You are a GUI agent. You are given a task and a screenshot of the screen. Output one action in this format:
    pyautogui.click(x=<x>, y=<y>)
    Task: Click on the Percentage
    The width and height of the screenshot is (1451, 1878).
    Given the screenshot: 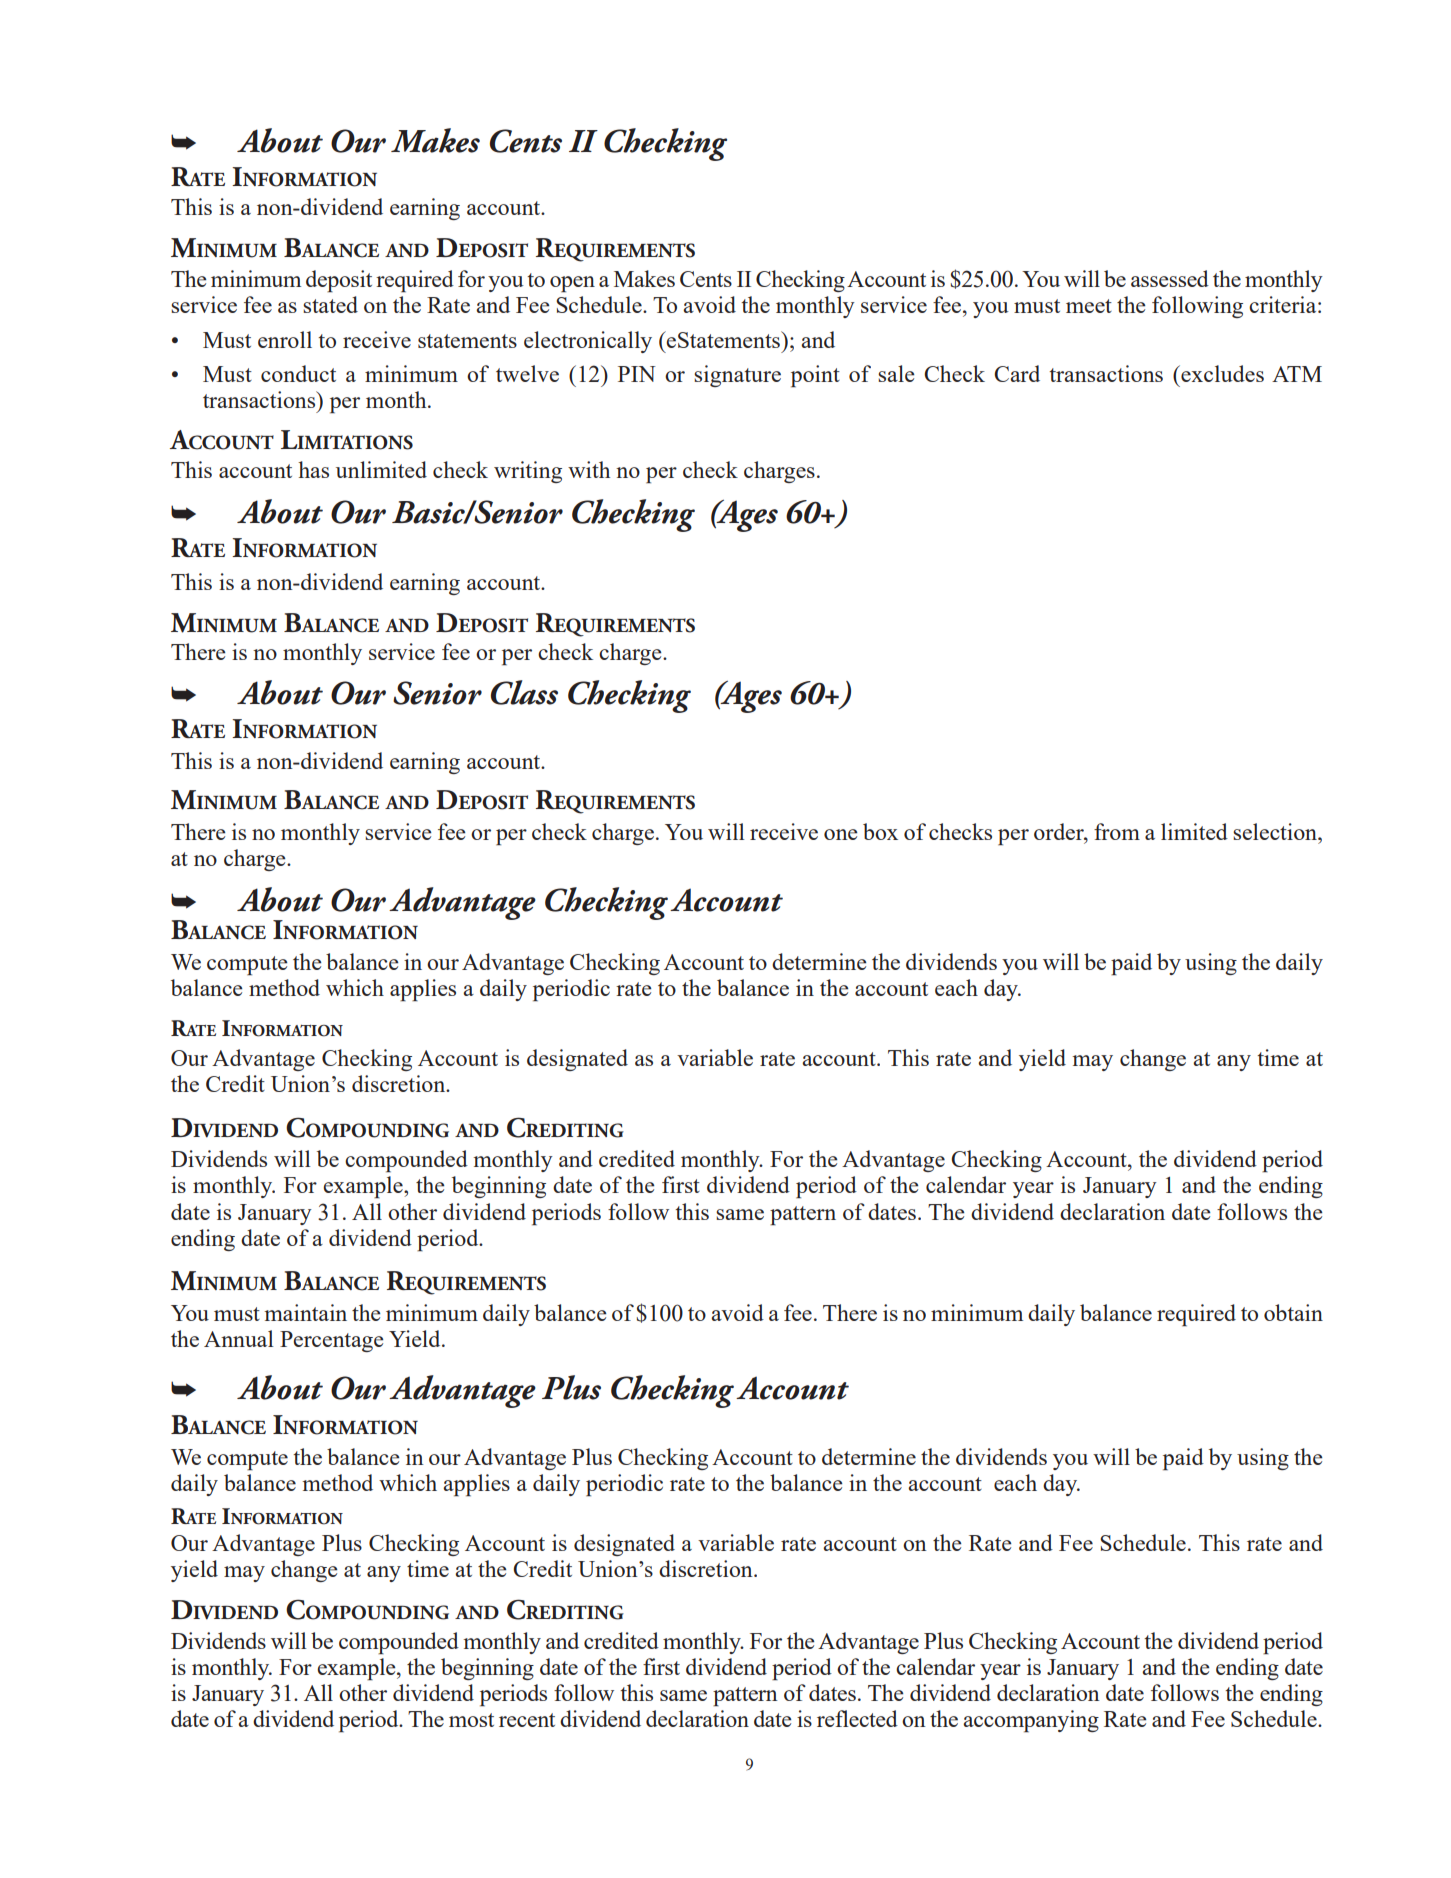 What is the action you would take?
    pyautogui.click(x=332, y=1341)
